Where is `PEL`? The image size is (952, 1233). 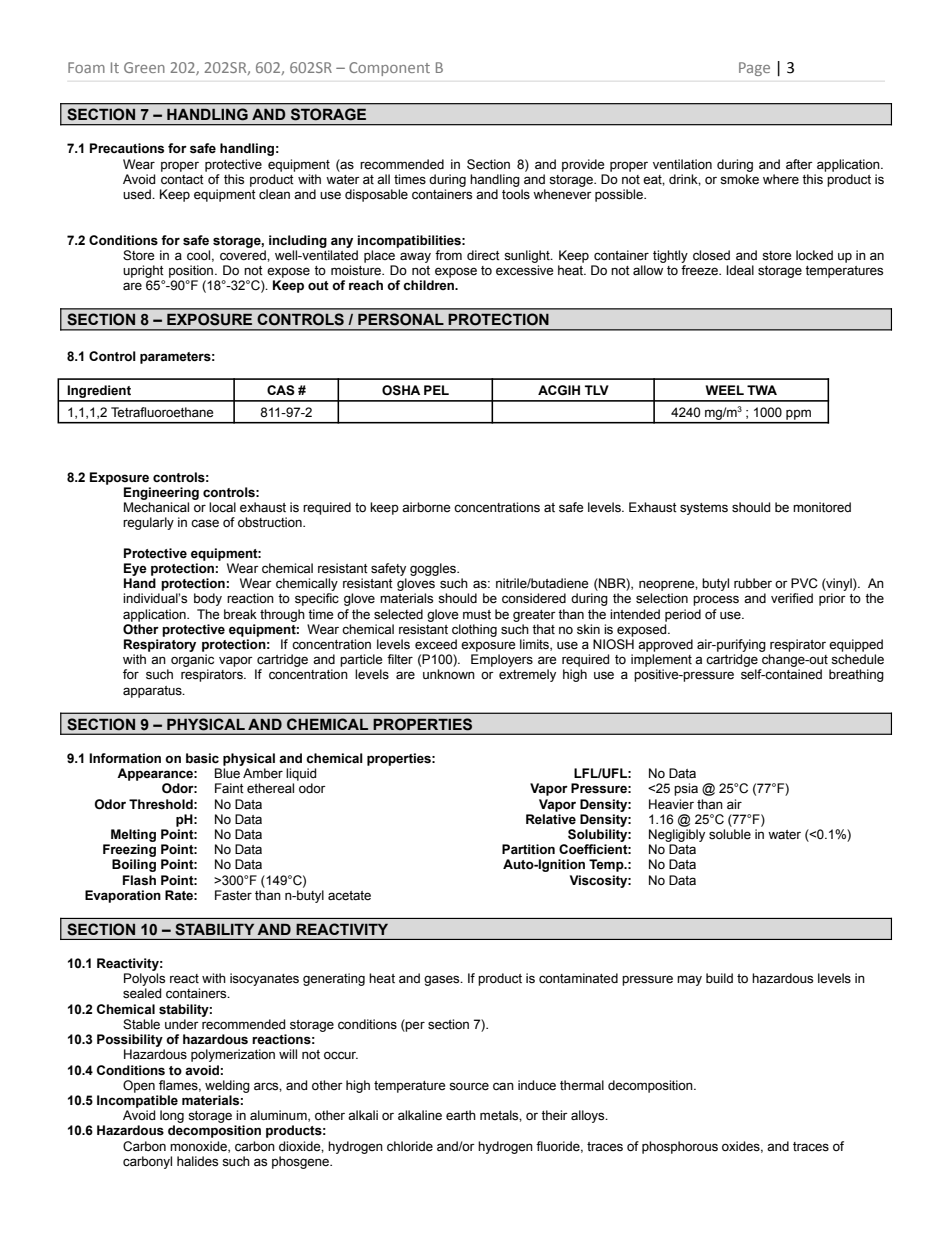 PEL is located at coordinates (436, 390).
